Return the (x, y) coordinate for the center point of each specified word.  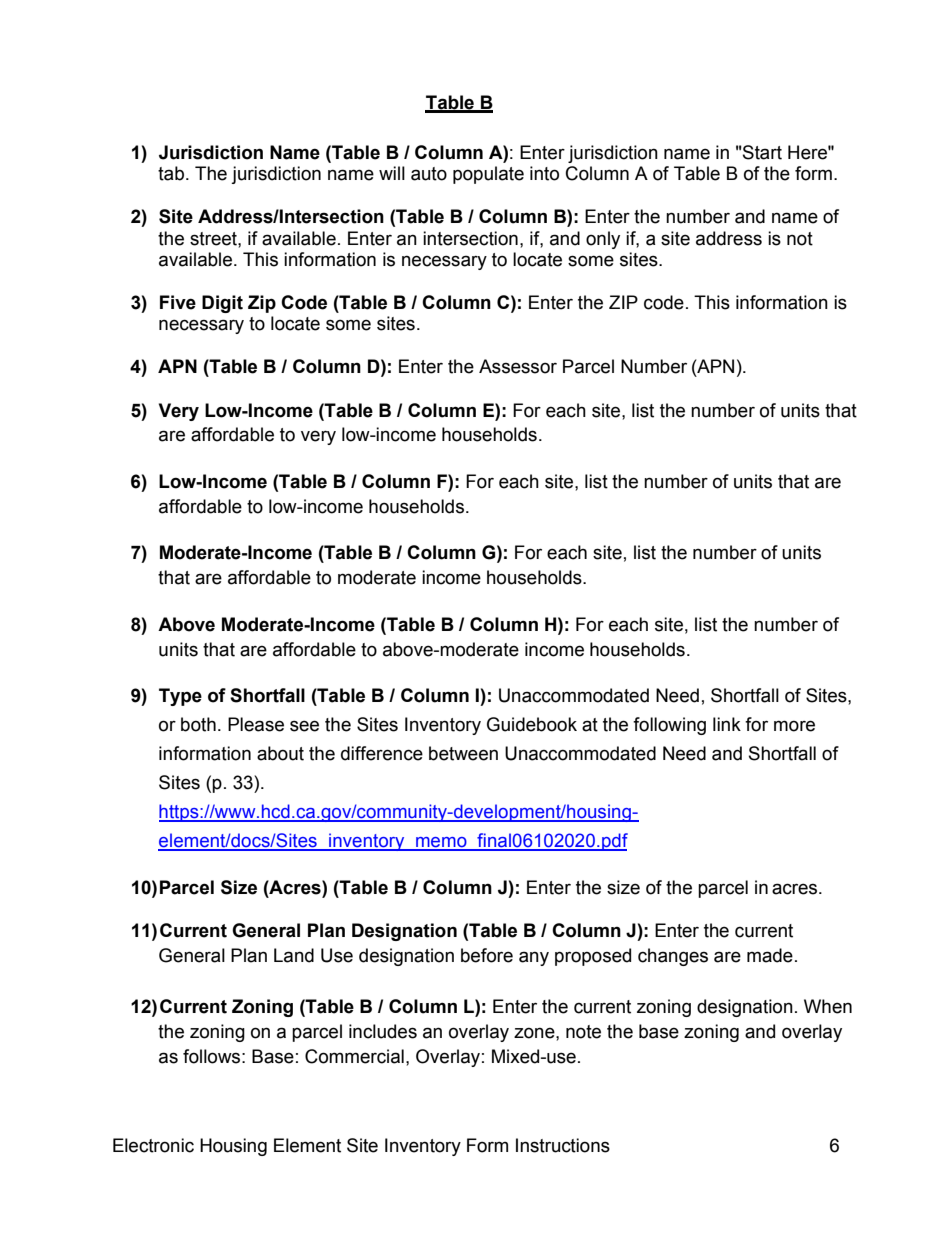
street (214, 239)
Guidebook (532, 724)
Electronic (153, 1145)
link (727, 724)
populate (488, 175)
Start (761, 152)
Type (180, 697)
